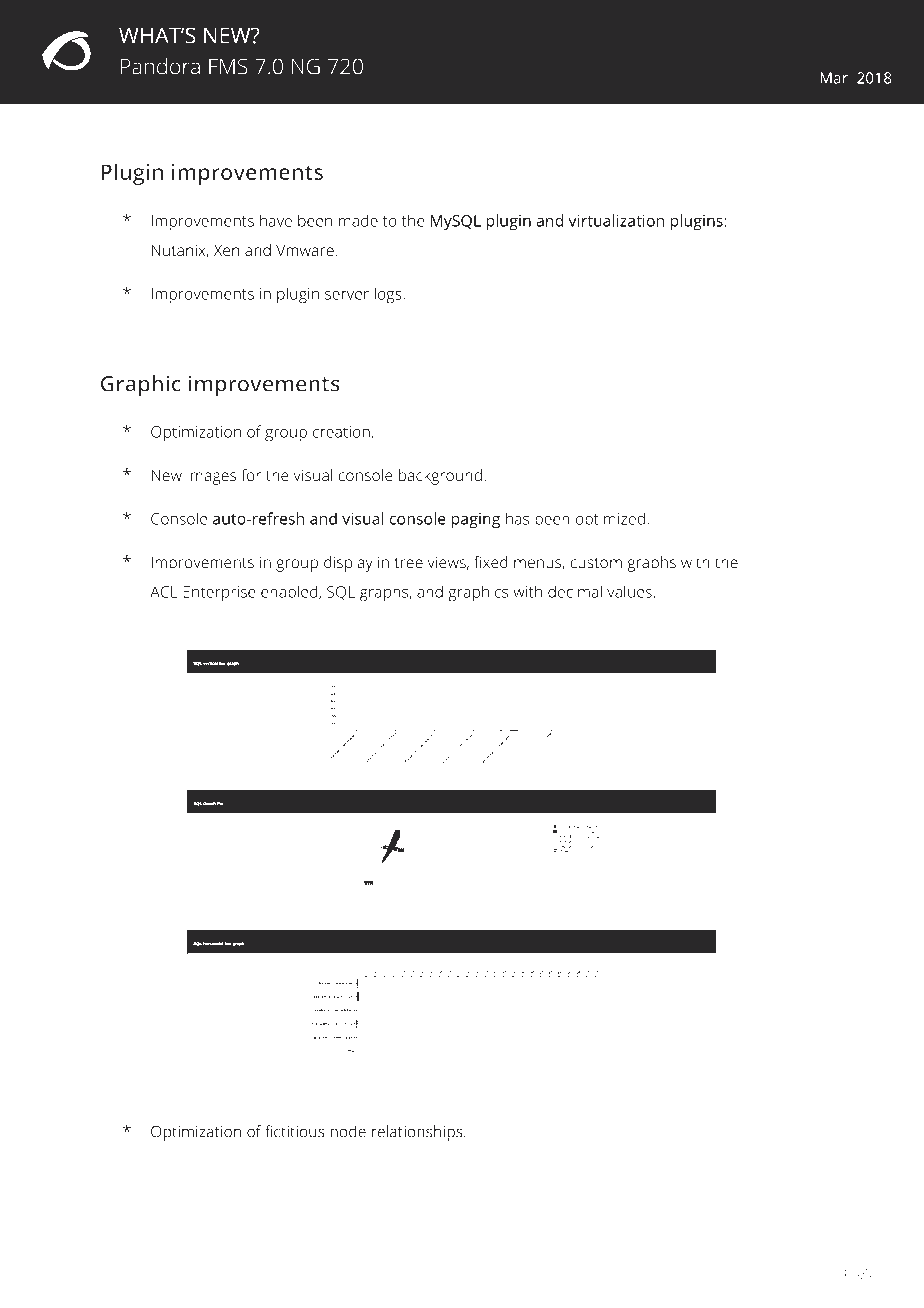  I want to click on fictitious, so click(295, 1131).
